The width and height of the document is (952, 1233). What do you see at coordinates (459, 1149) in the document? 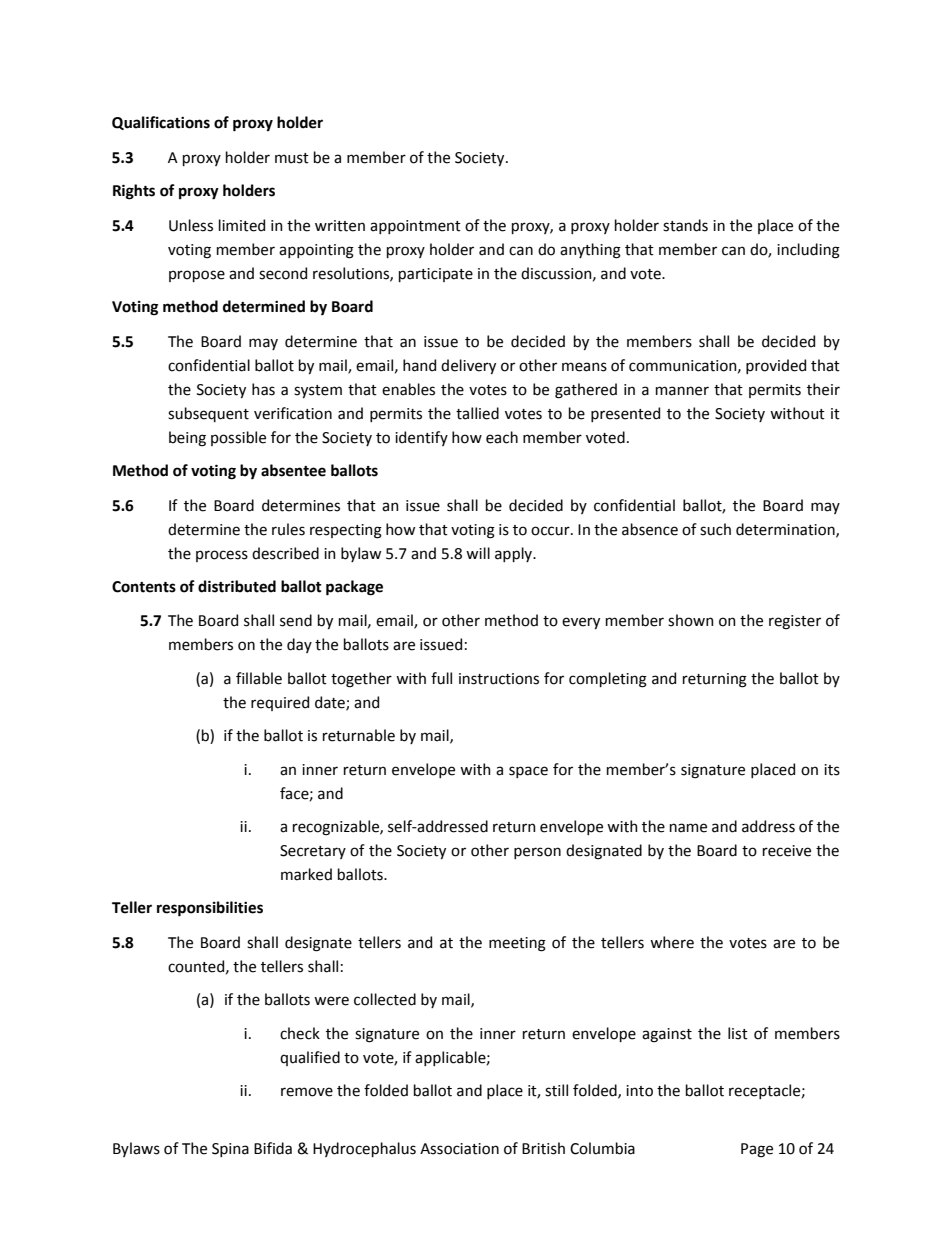
I see `Association` at bounding box center [459, 1149].
